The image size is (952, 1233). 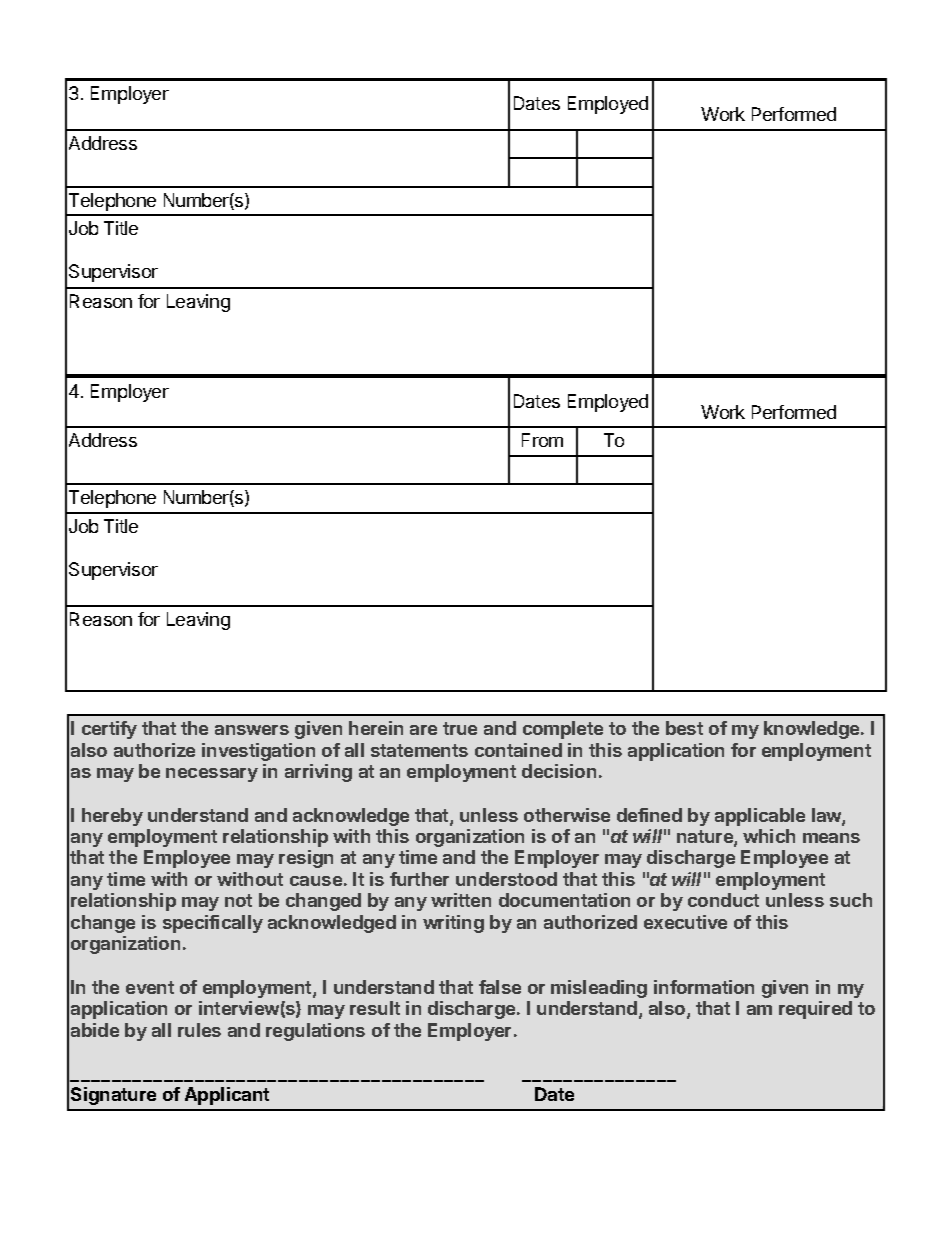 I want to click on not, so click(x=238, y=900).
